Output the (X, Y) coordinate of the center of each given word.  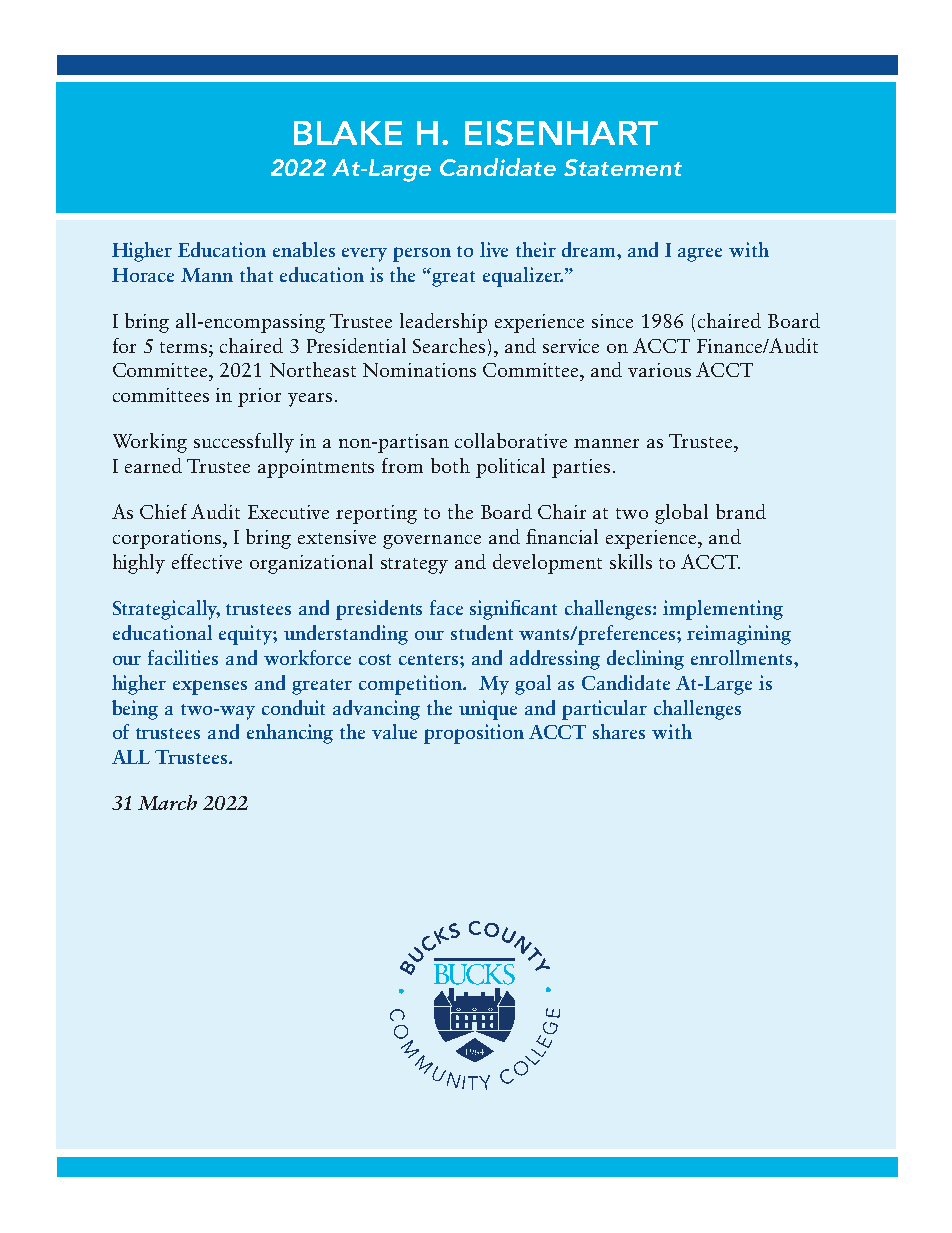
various (659, 370)
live (494, 249)
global (681, 514)
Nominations (419, 370)
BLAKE (348, 133)
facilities (183, 657)
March (167, 802)
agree (700, 255)
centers (430, 659)
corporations (169, 539)
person (422, 254)
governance (432, 542)
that (256, 274)
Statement (623, 167)
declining (645, 660)
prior (259, 397)
